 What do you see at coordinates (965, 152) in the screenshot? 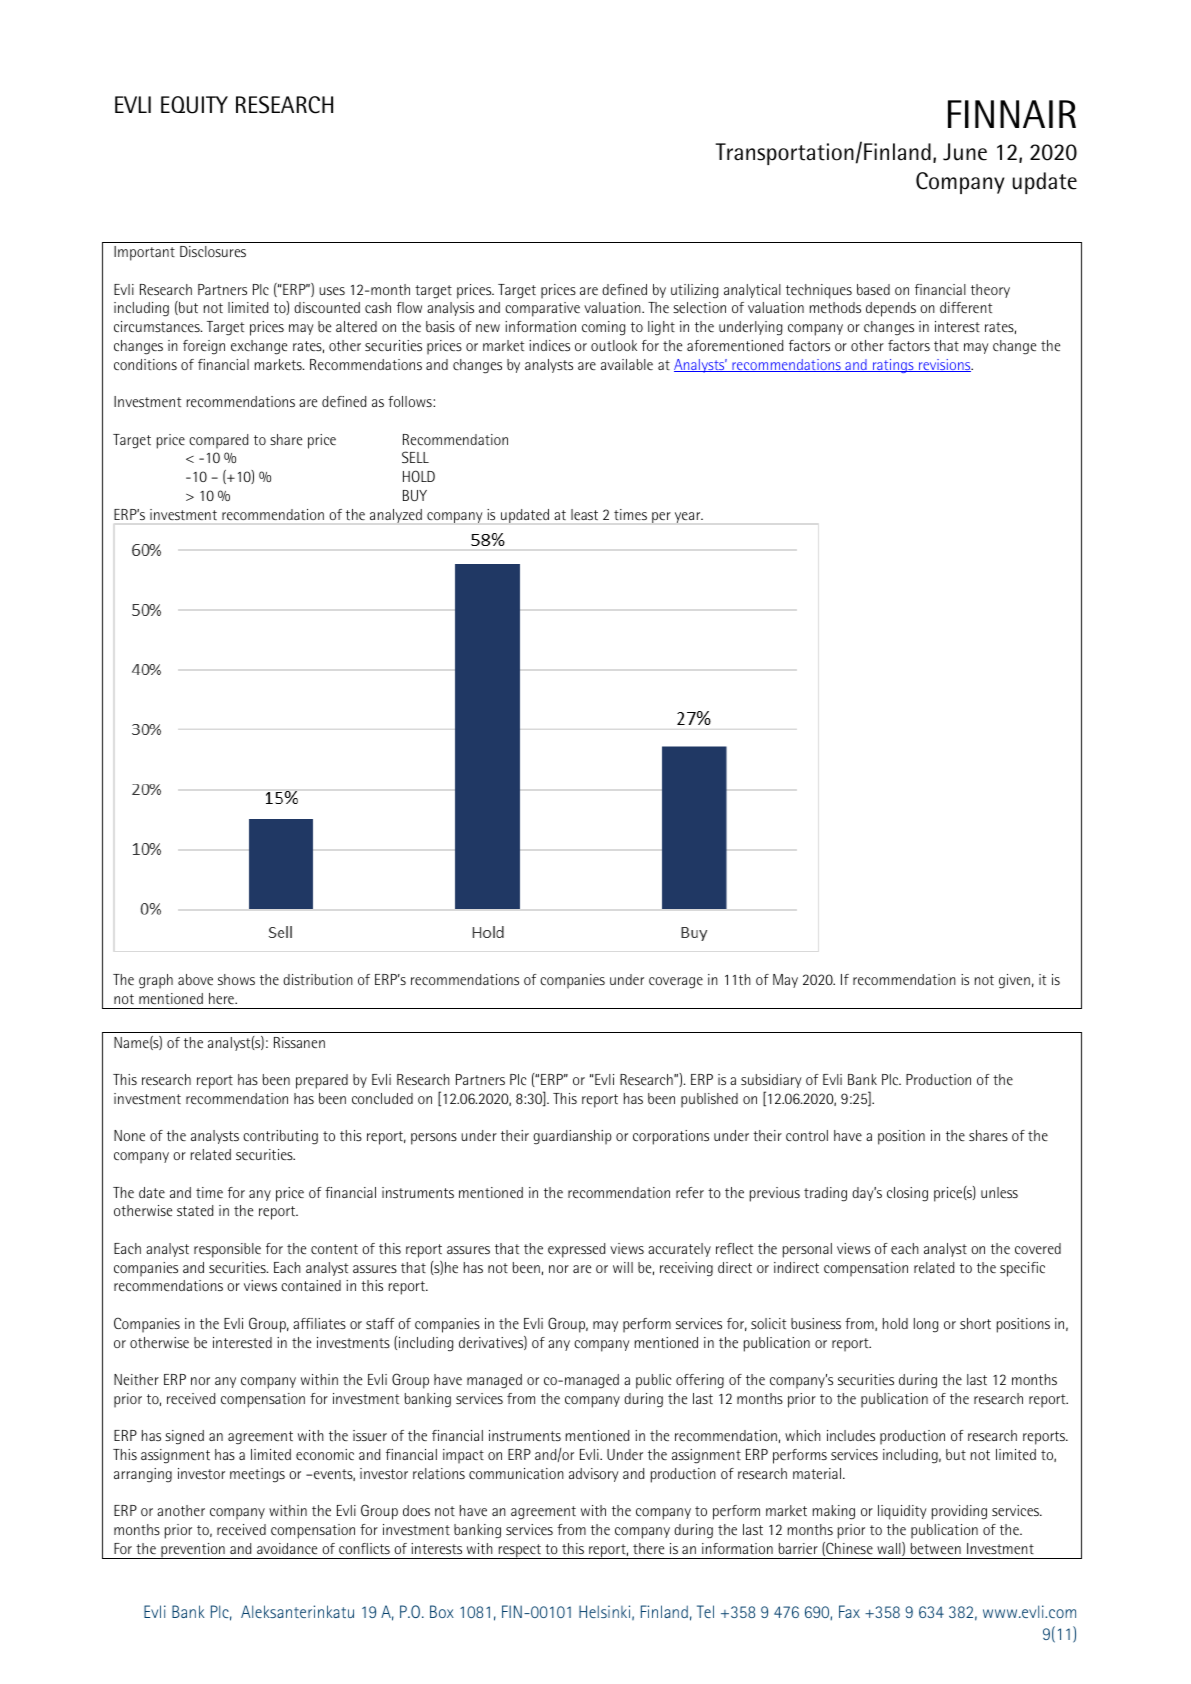
I see `June` at bounding box center [965, 152].
